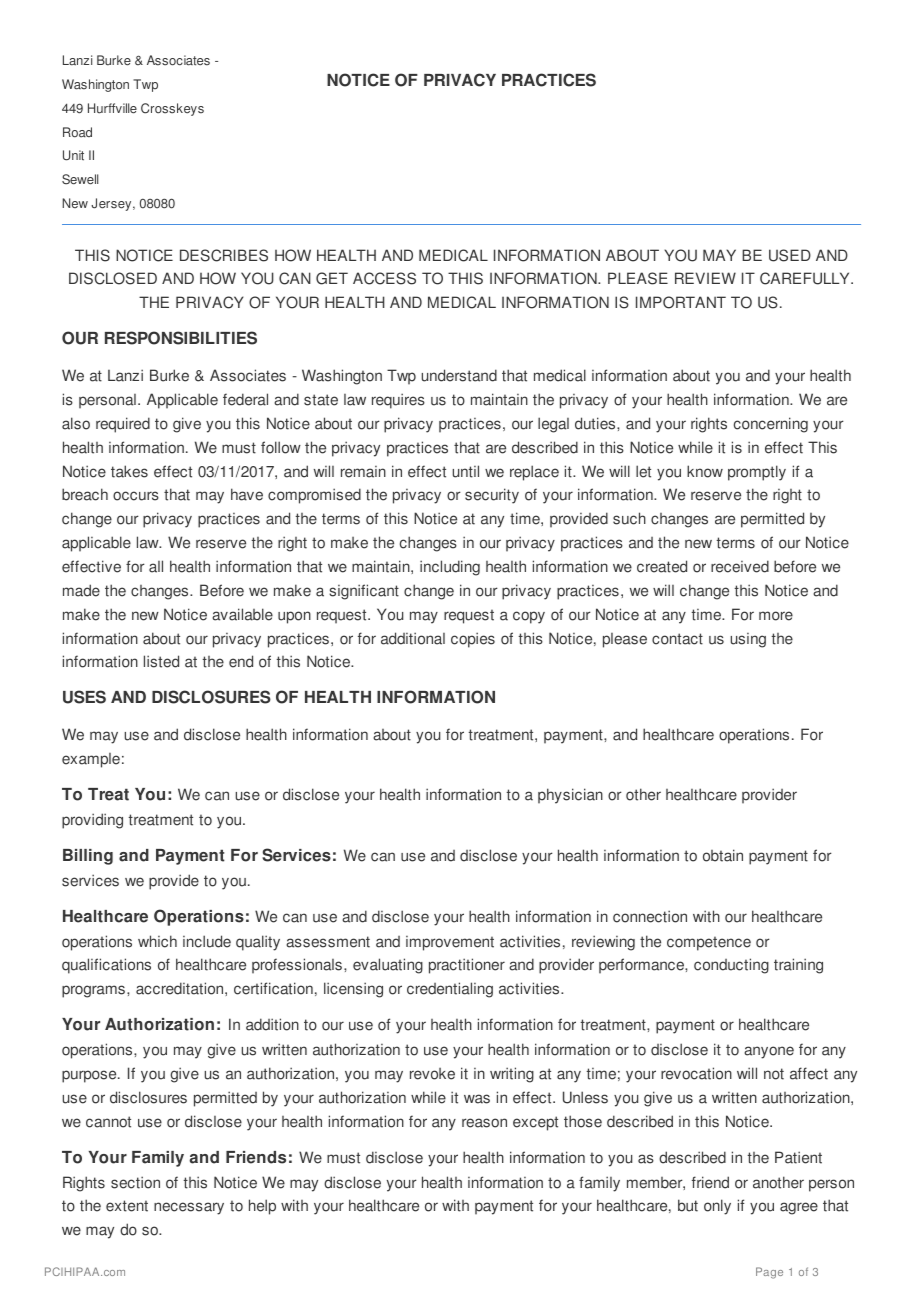 This document has height=1308, width=924. I want to click on conducting, so click(731, 966).
